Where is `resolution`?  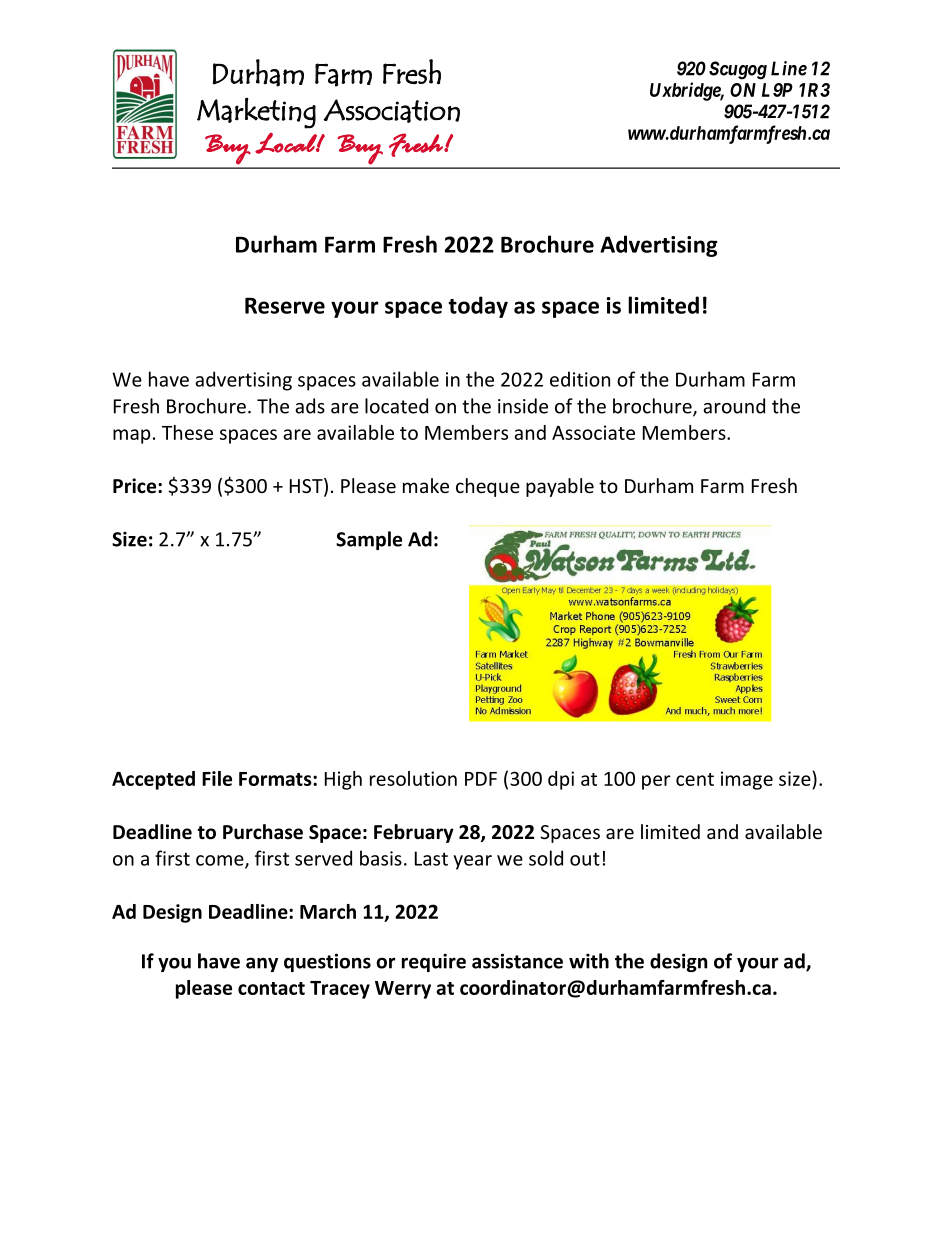 resolution is located at coordinates (413, 778).
